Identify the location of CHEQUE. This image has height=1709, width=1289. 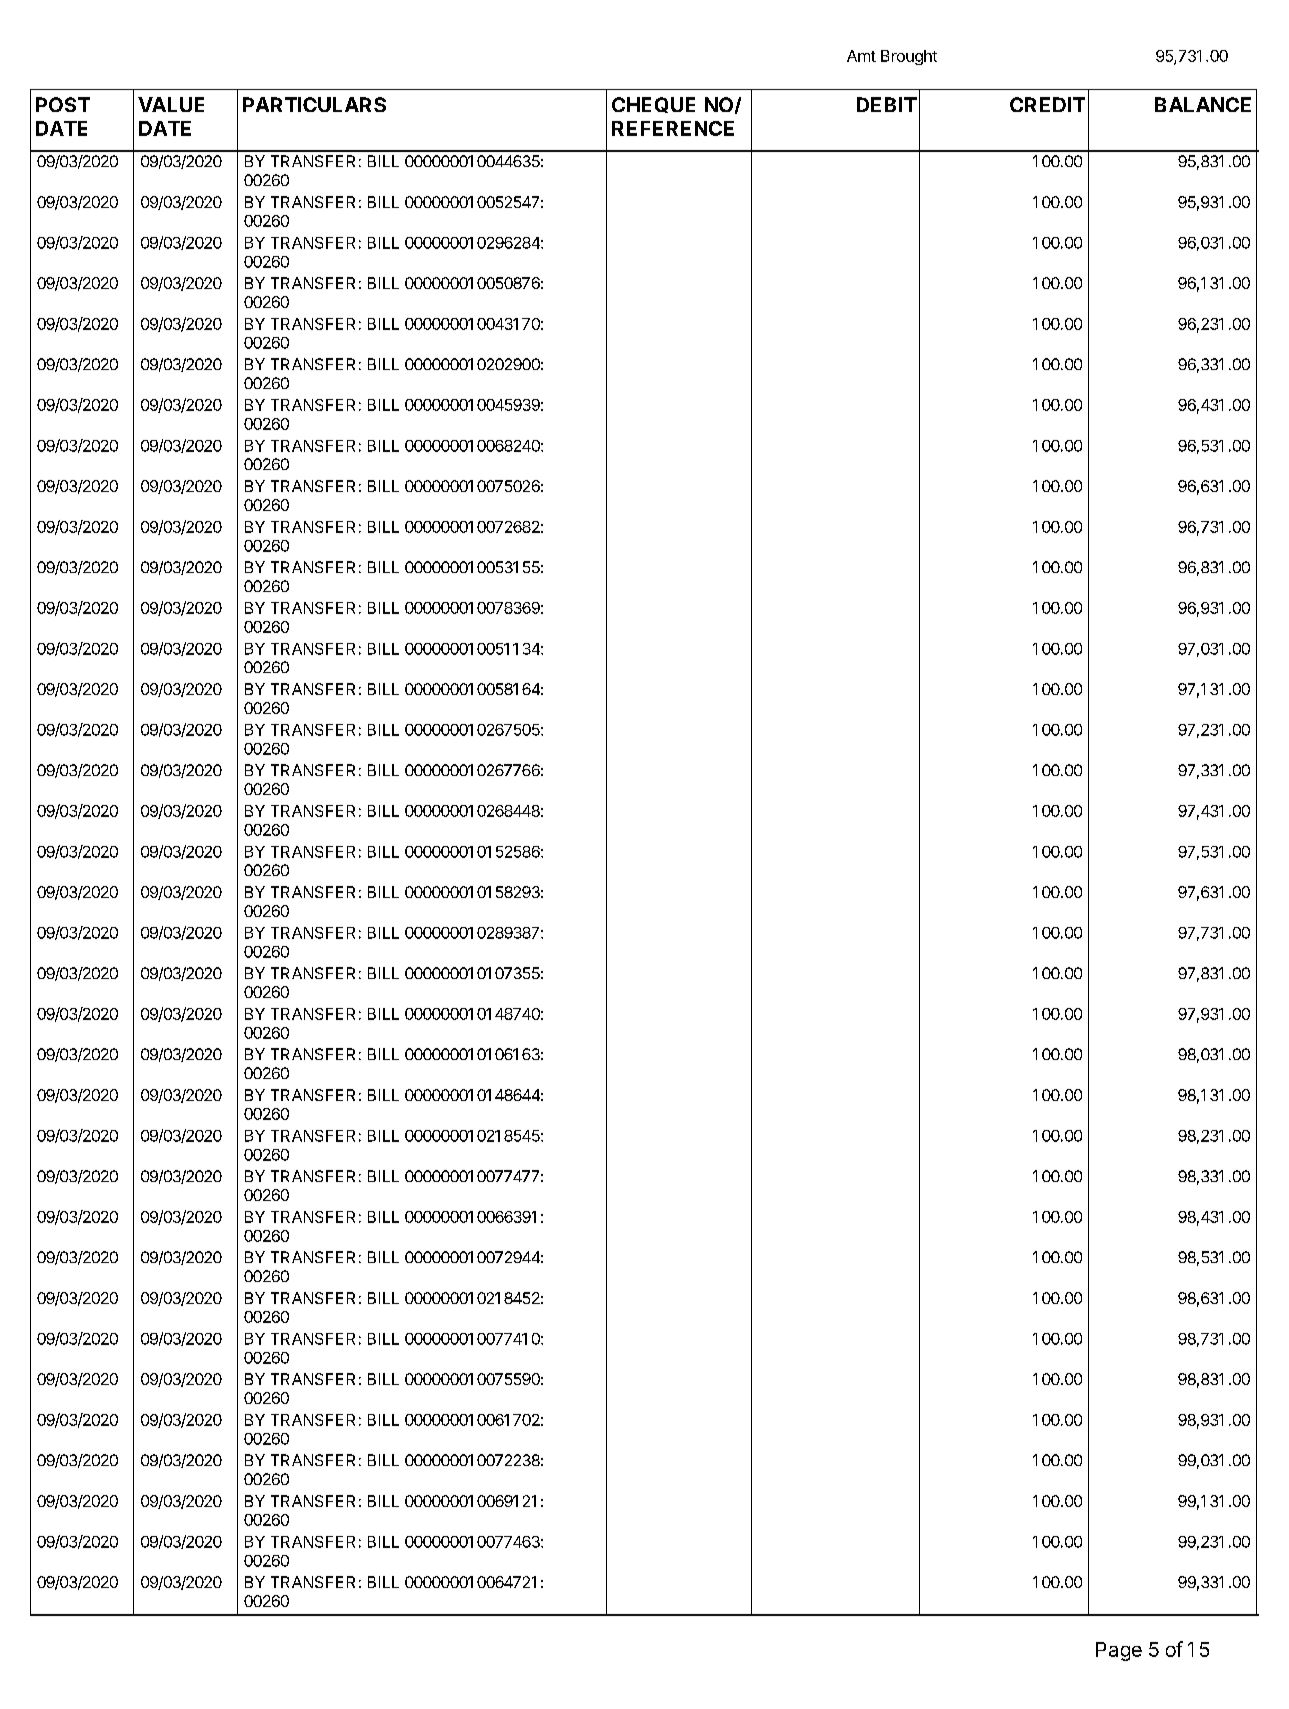
(653, 105).
